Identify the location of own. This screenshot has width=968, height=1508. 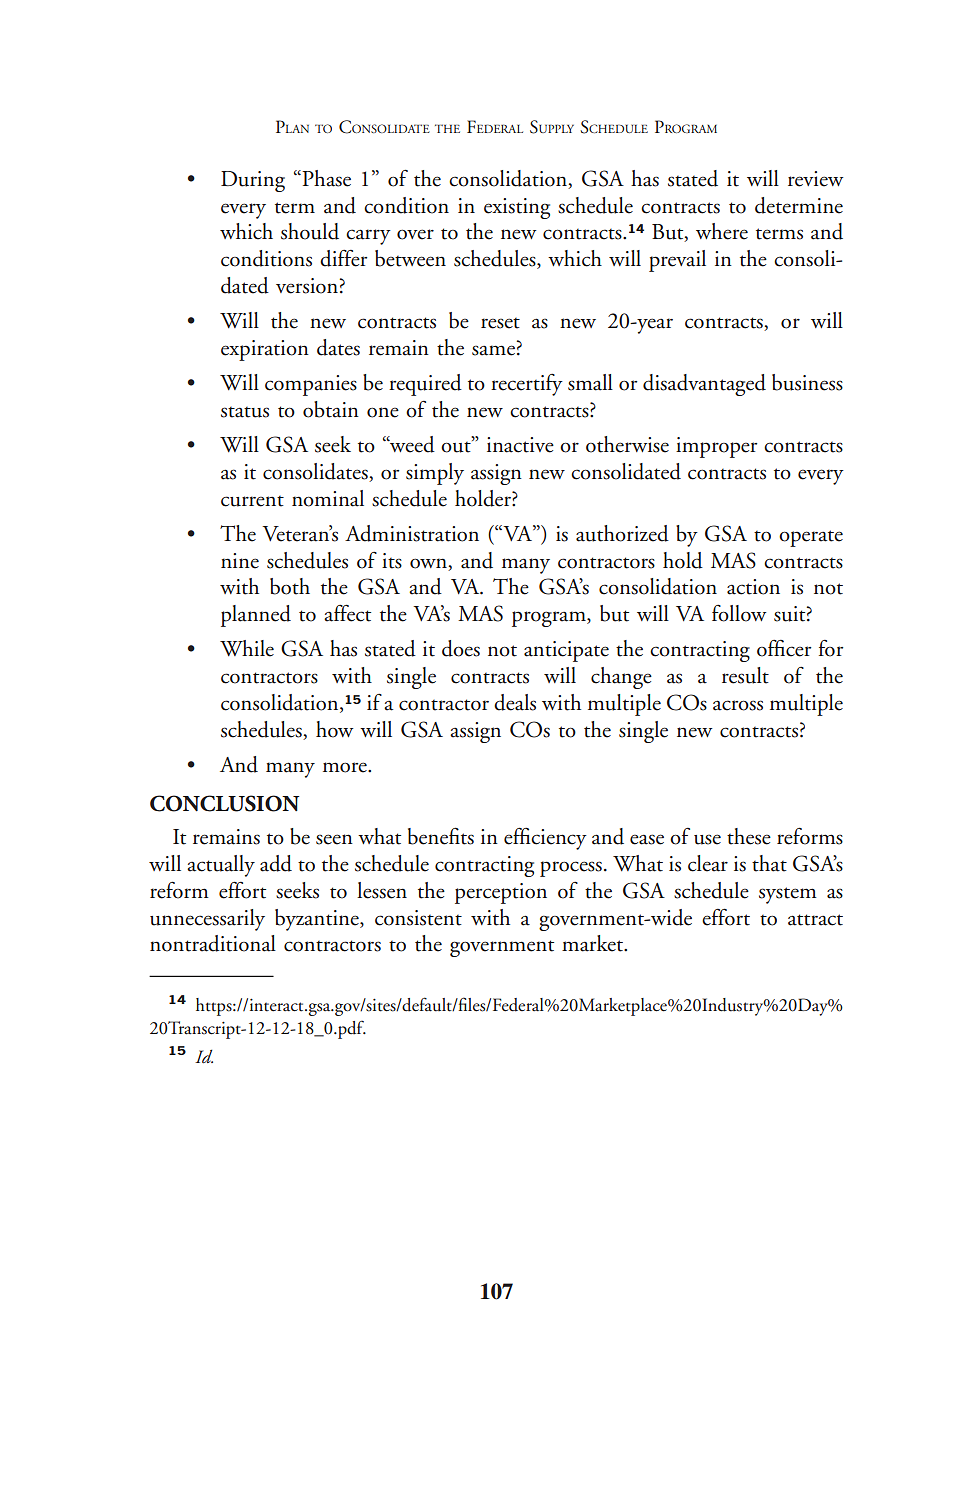
(428, 563).
